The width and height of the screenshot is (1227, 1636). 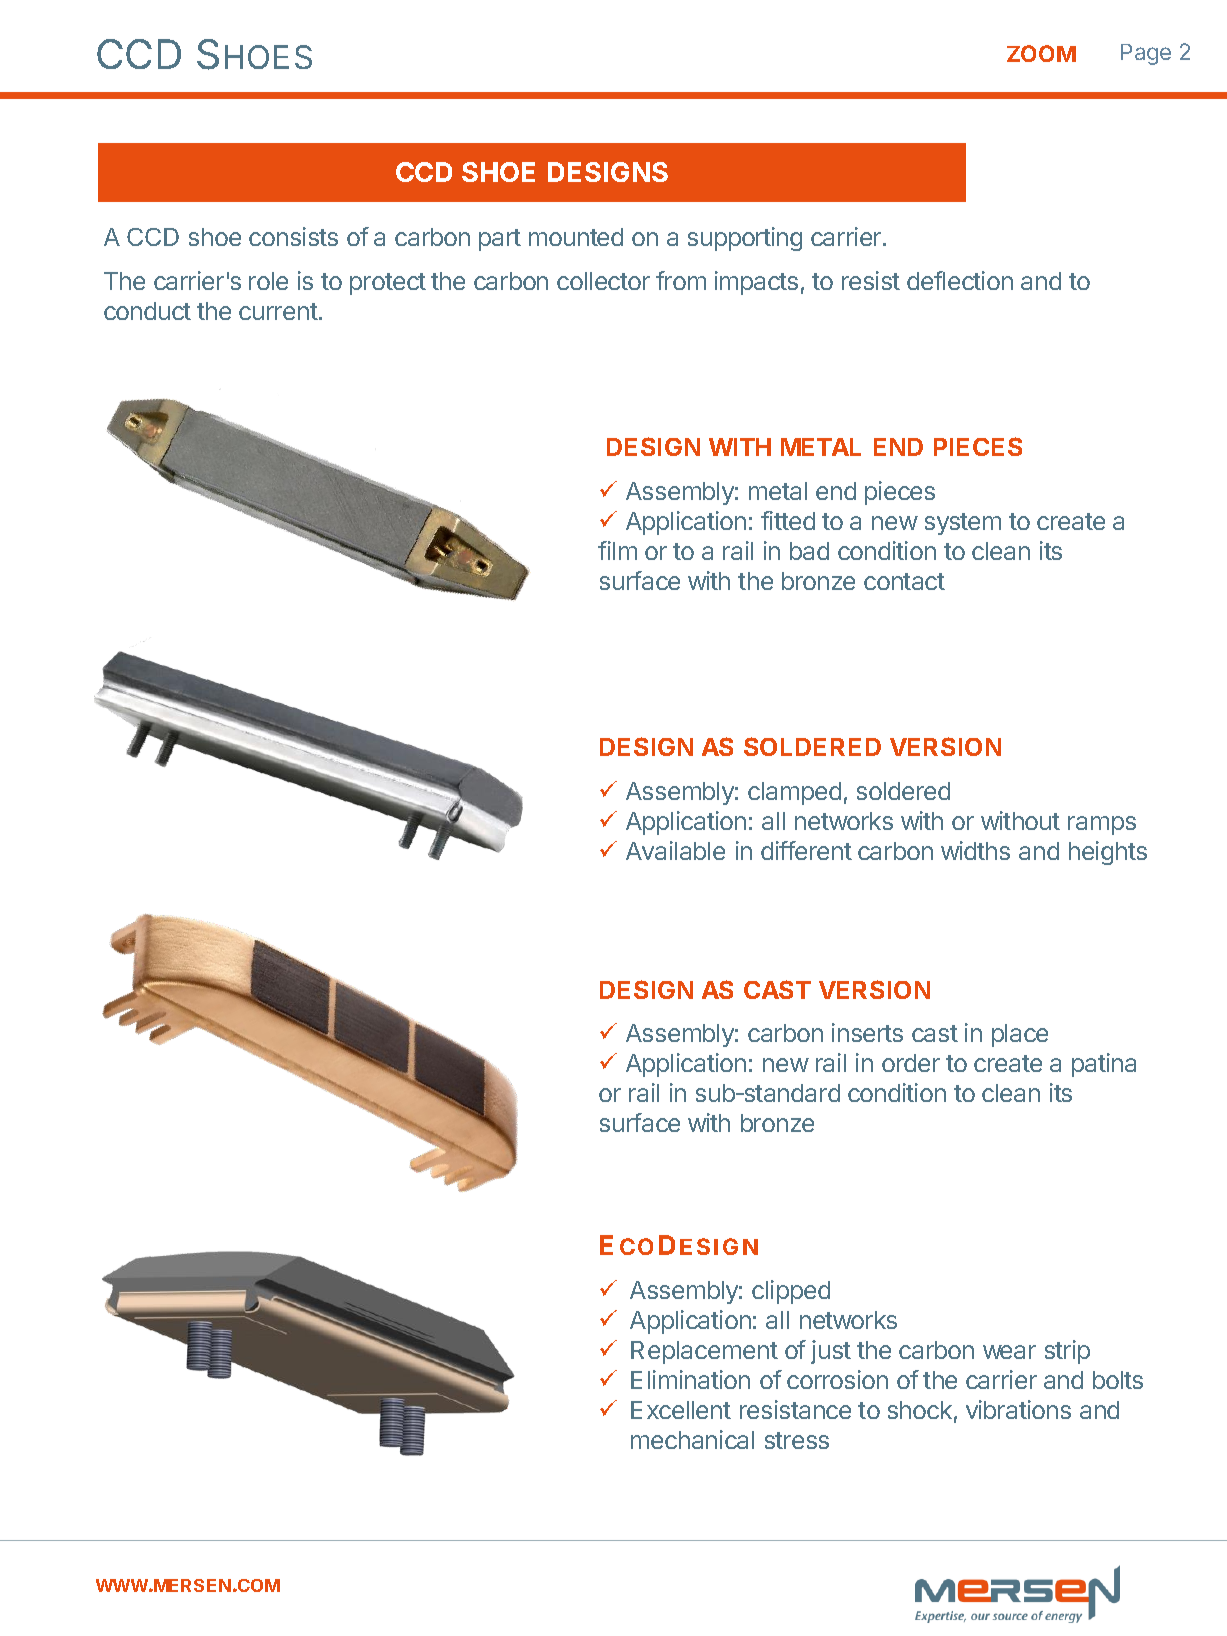 I want to click on Available, so click(x=675, y=850).
